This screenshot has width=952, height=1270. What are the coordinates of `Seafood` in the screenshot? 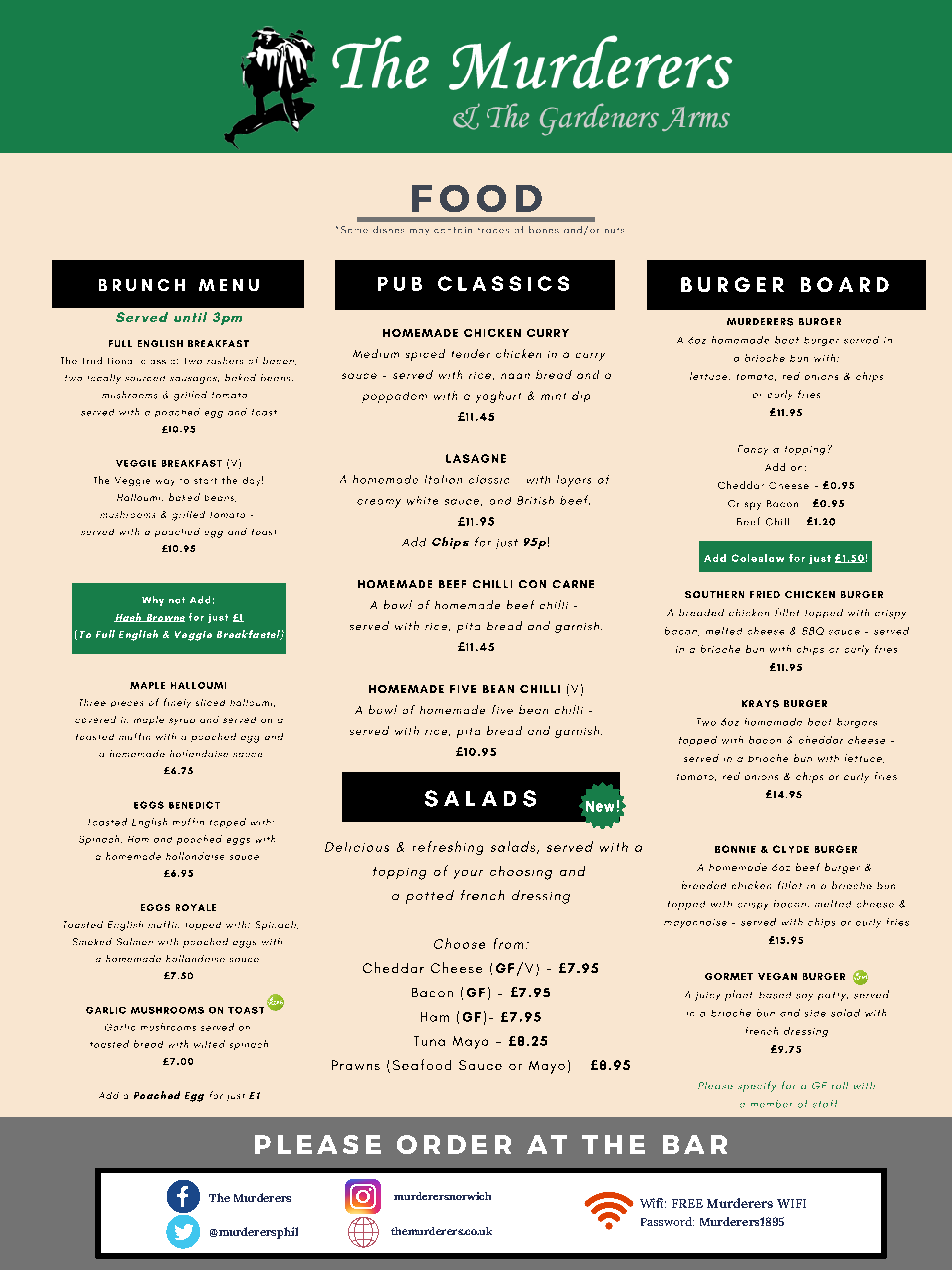 It's located at (422, 1064).
